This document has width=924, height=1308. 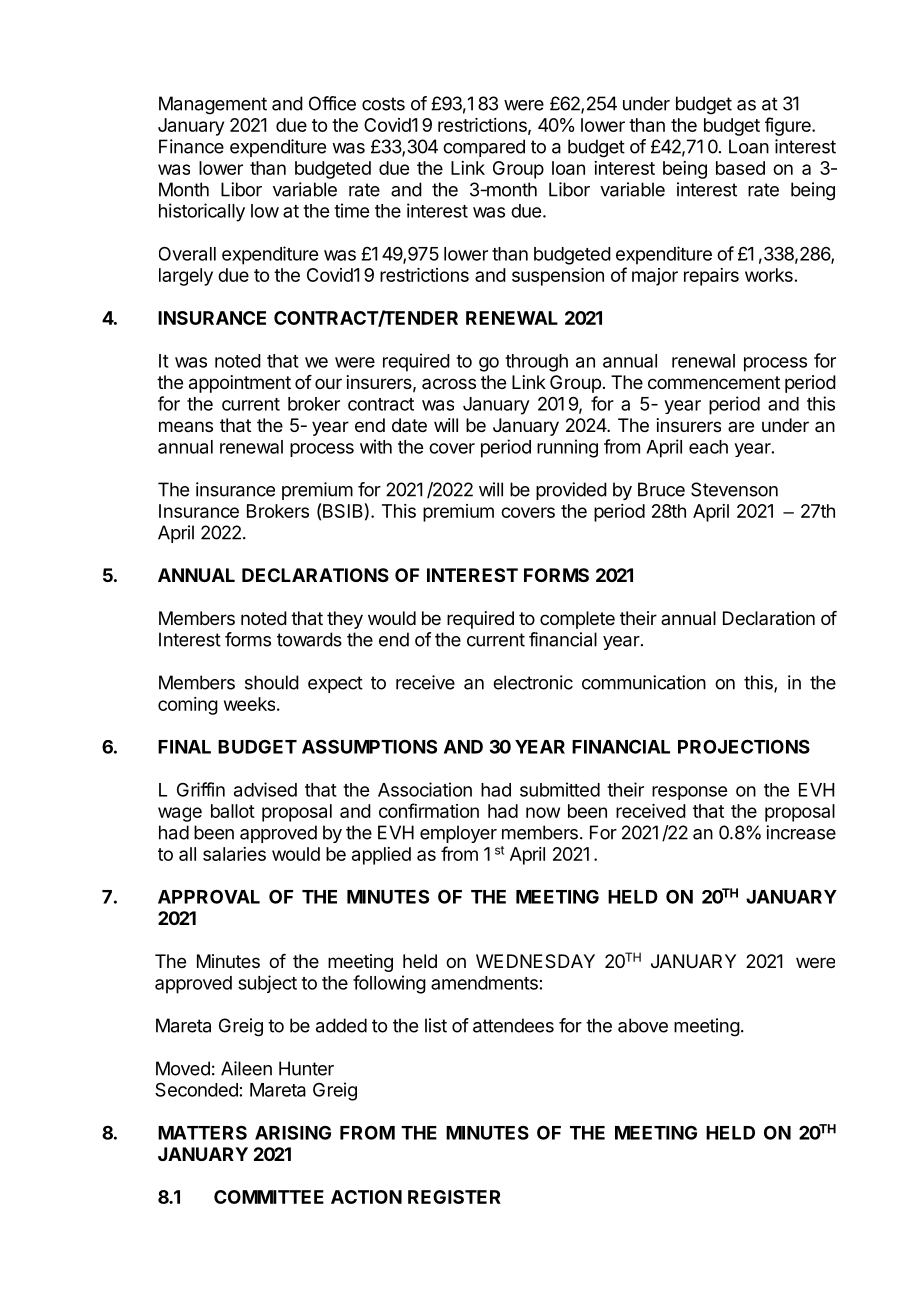 What do you see at coordinates (209, 896) in the document?
I see `APPROVAL` at bounding box center [209, 896].
